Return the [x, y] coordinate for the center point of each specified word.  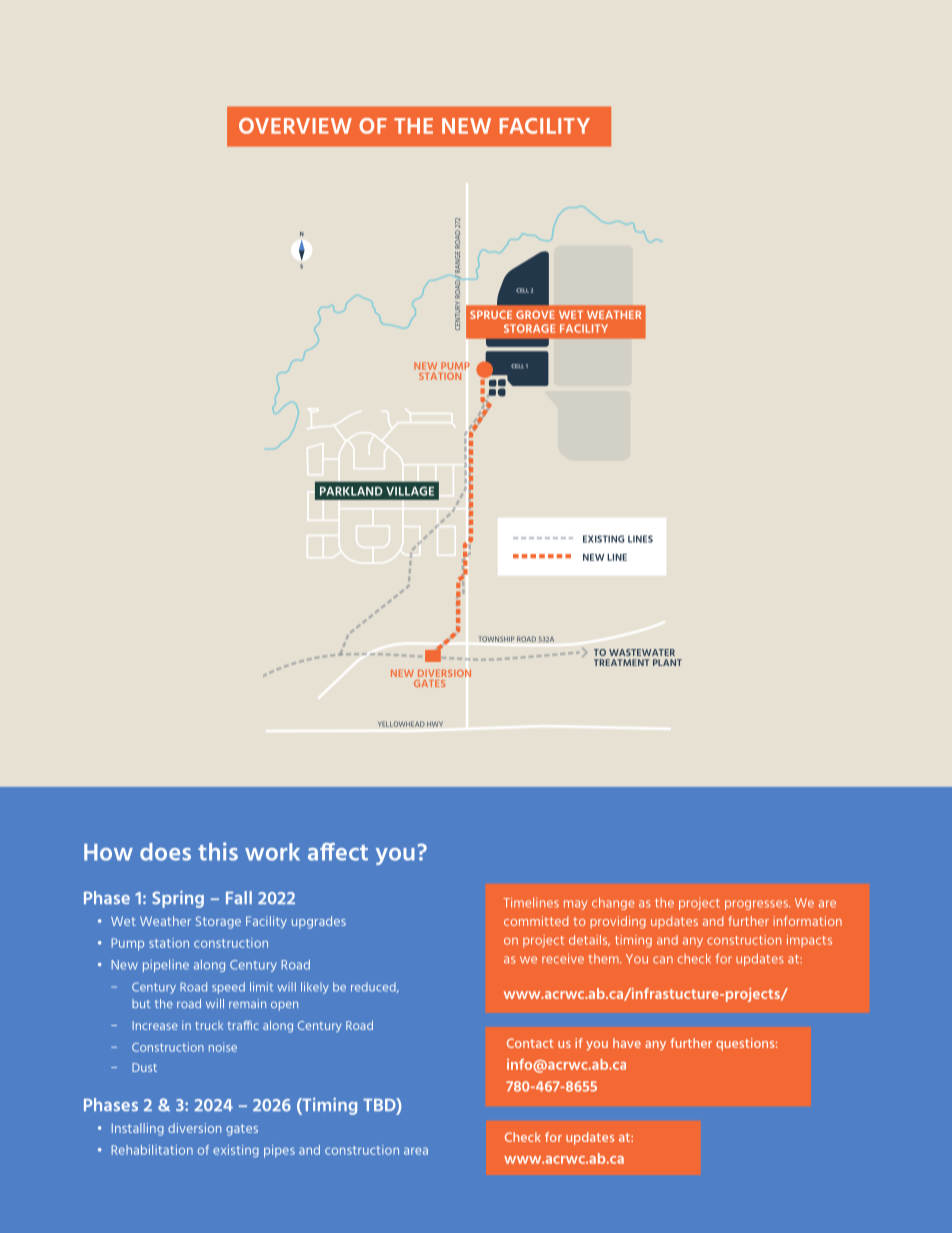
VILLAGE [410, 491]
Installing [138, 1129]
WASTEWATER [642, 652]
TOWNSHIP [497, 639]
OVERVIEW [295, 126]
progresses [757, 905]
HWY [435, 724]
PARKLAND [351, 491]
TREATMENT [621, 662]
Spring [178, 899]
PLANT [667, 662]
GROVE [535, 314]
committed [536, 921]
